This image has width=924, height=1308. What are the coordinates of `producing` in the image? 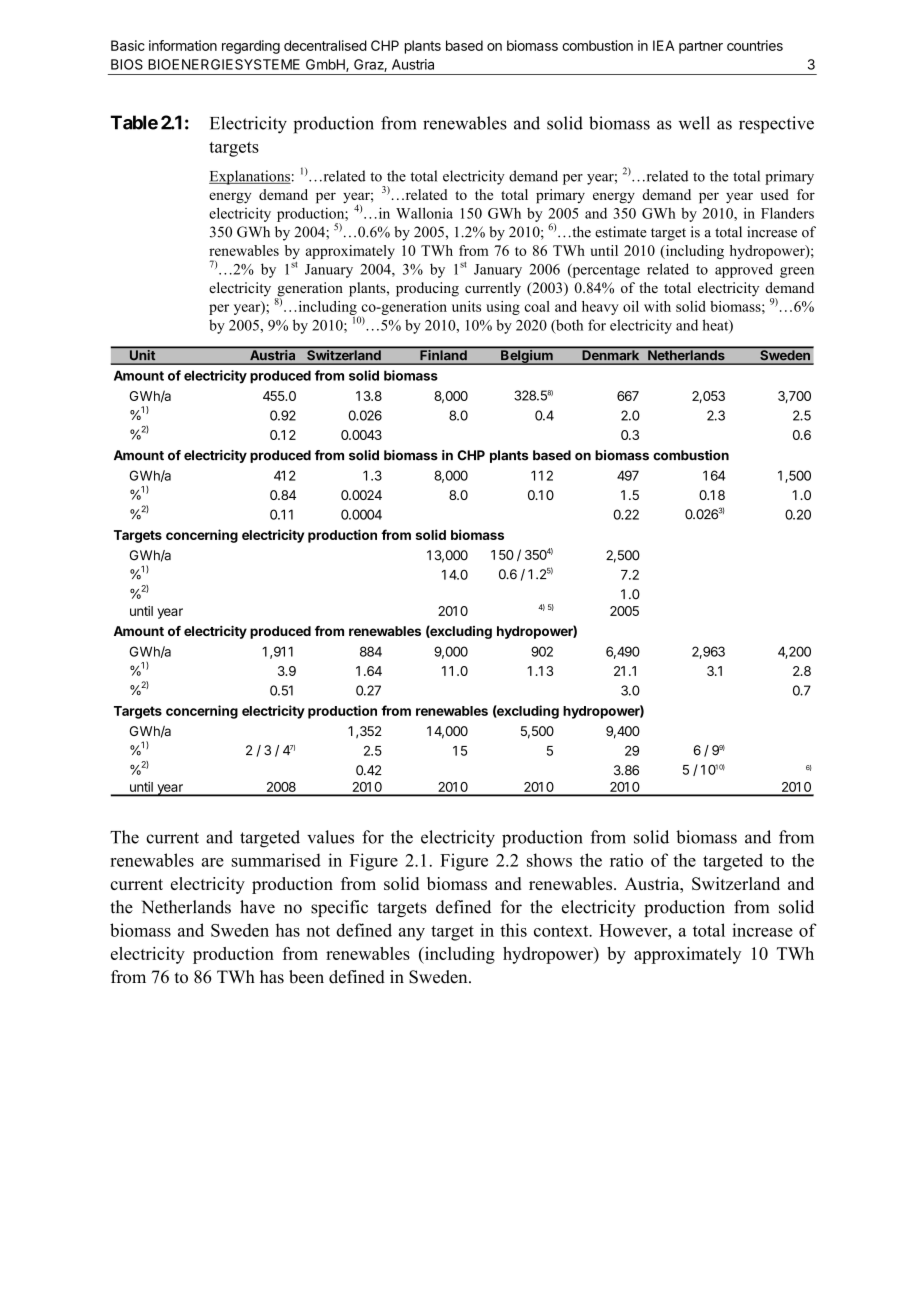 It's located at (427, 289).
